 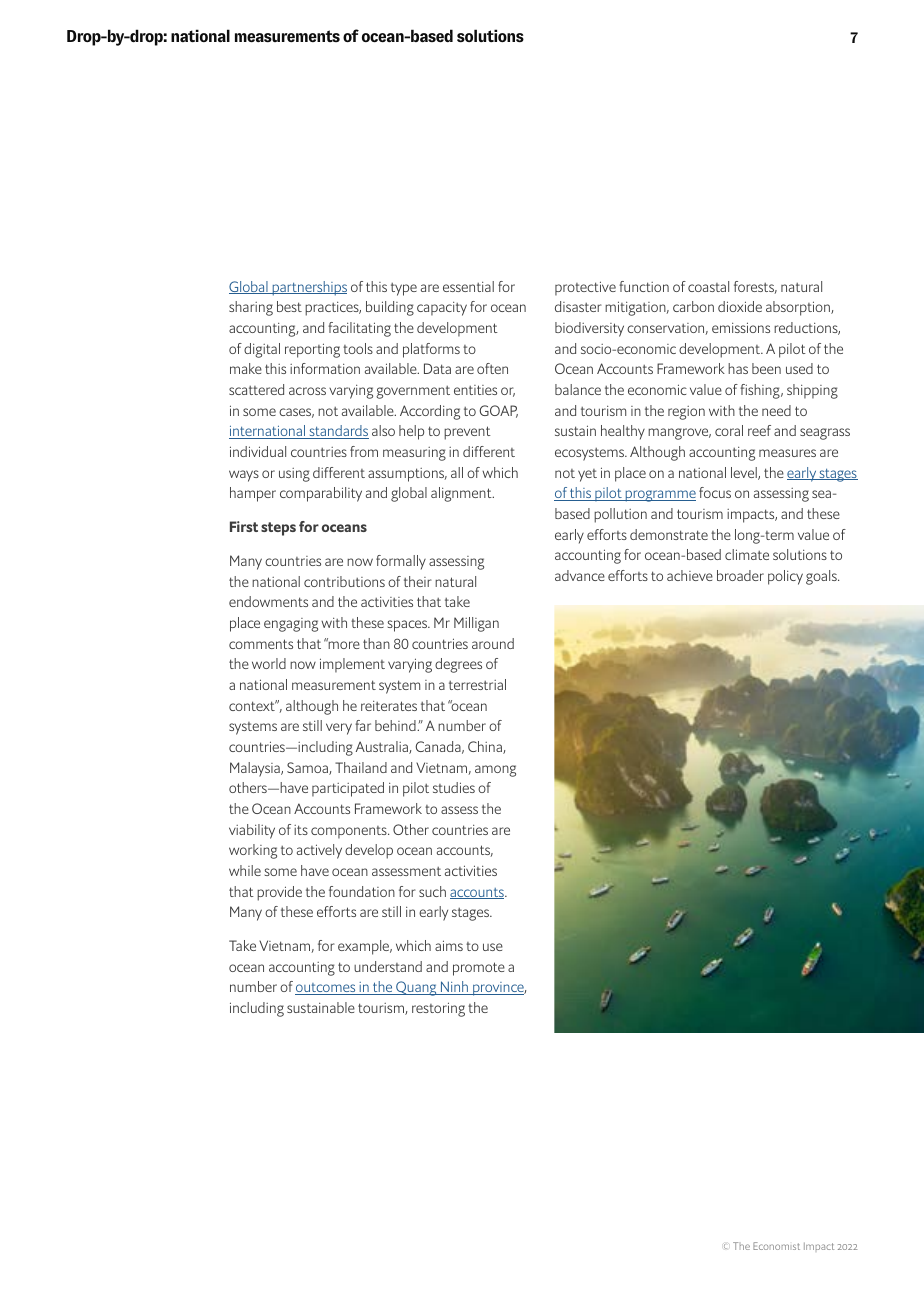 I want to click on best, so click(x=289, y=306).
